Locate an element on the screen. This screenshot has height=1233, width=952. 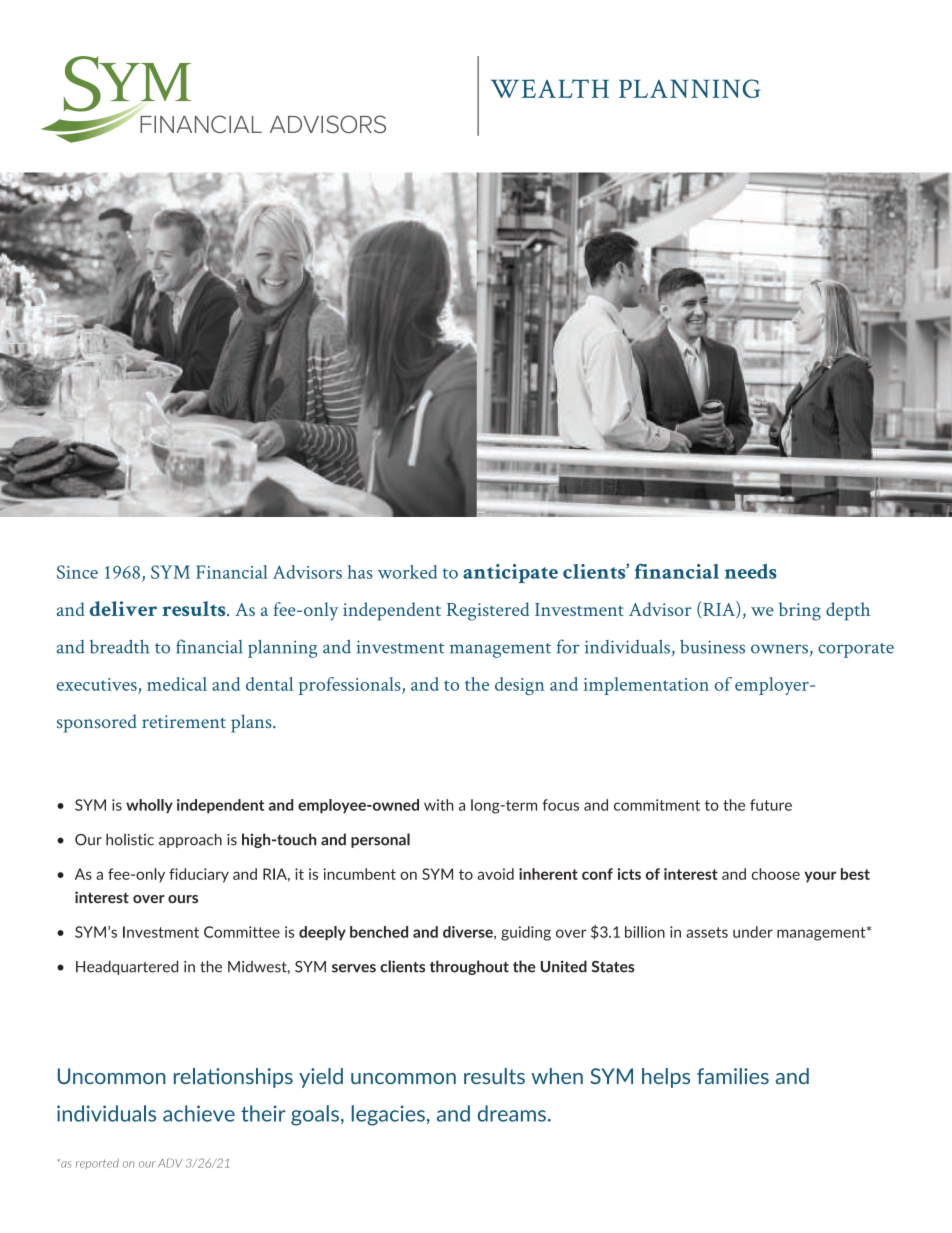
wholly is located at coordinates (149, 806).
